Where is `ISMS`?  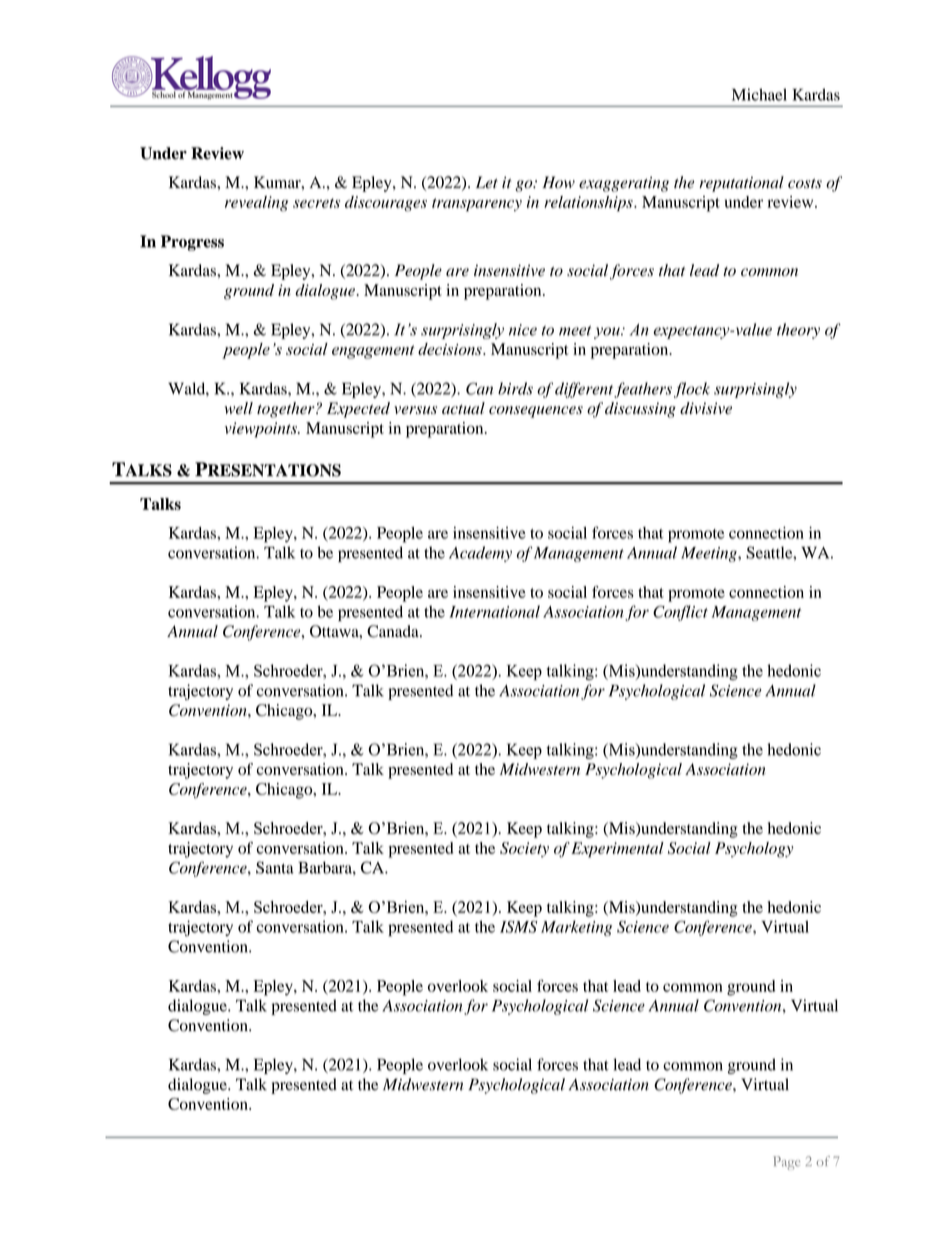
ISMS is located at coordinates (518, 927).
